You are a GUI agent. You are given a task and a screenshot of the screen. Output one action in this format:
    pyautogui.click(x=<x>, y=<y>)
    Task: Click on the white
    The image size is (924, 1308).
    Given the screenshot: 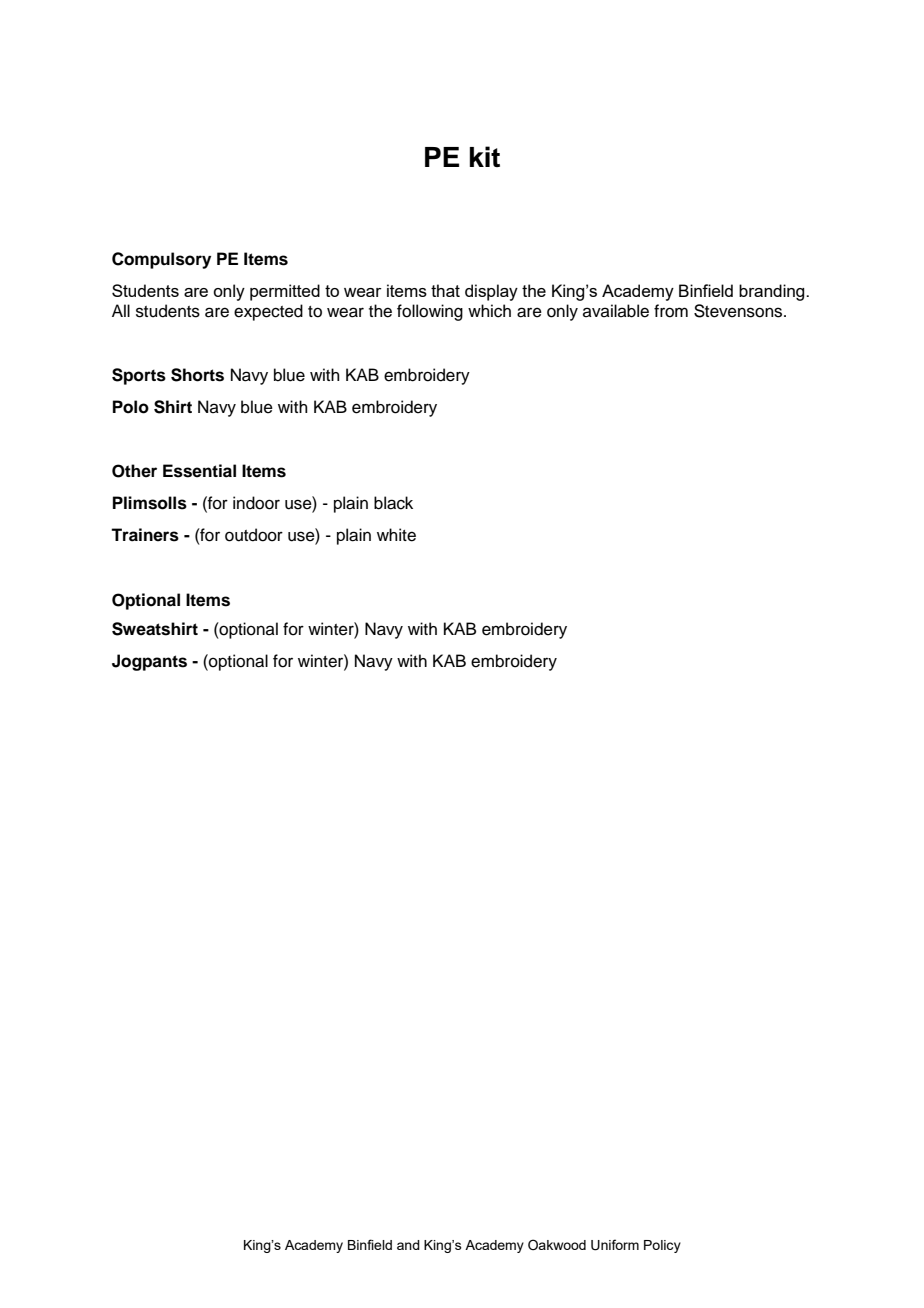 What is the action you would take?
    pyautogui.click(x=396, y=535)
